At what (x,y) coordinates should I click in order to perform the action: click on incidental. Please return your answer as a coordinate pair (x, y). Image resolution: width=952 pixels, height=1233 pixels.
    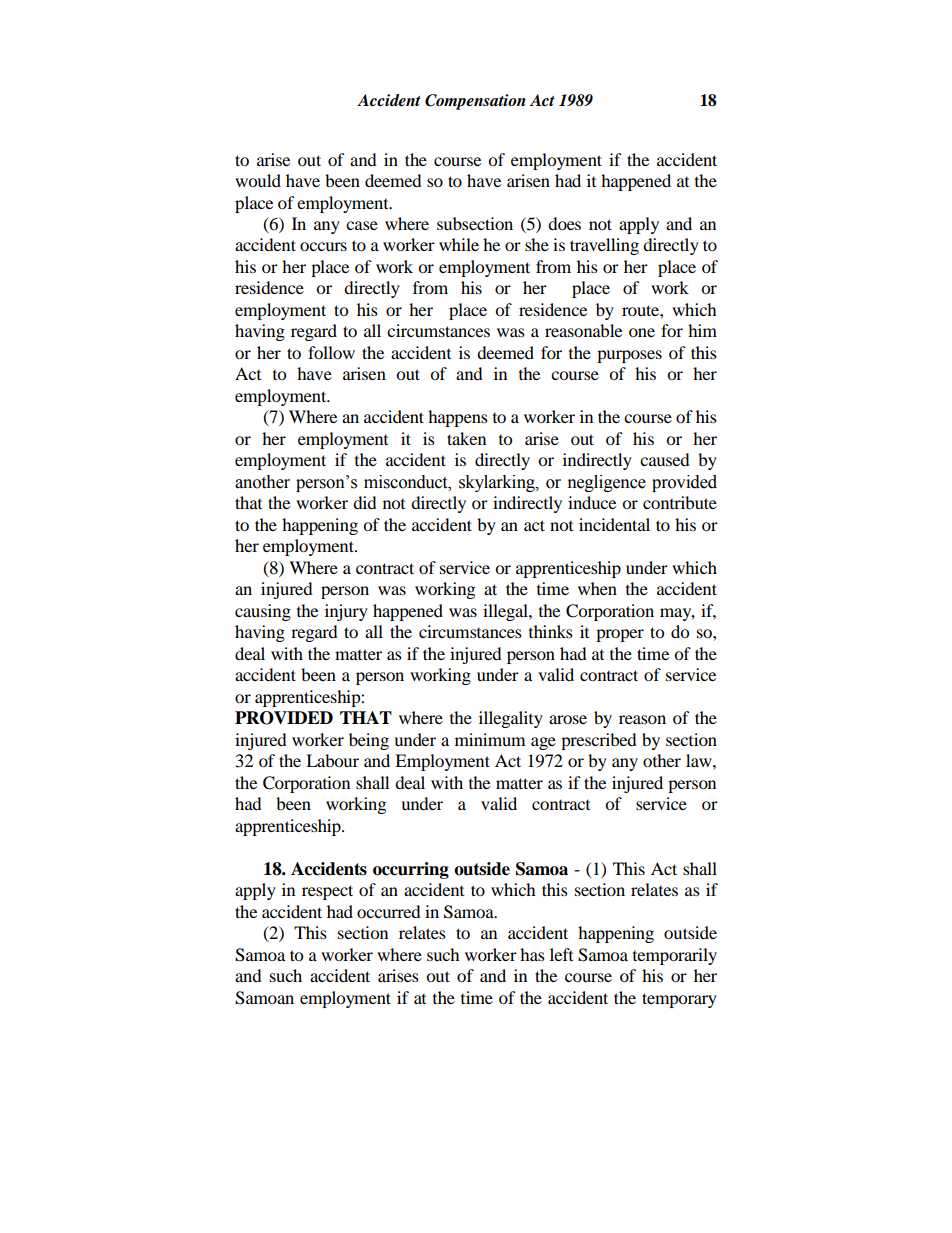
    Looking at the image, I should click on (614, 524).
